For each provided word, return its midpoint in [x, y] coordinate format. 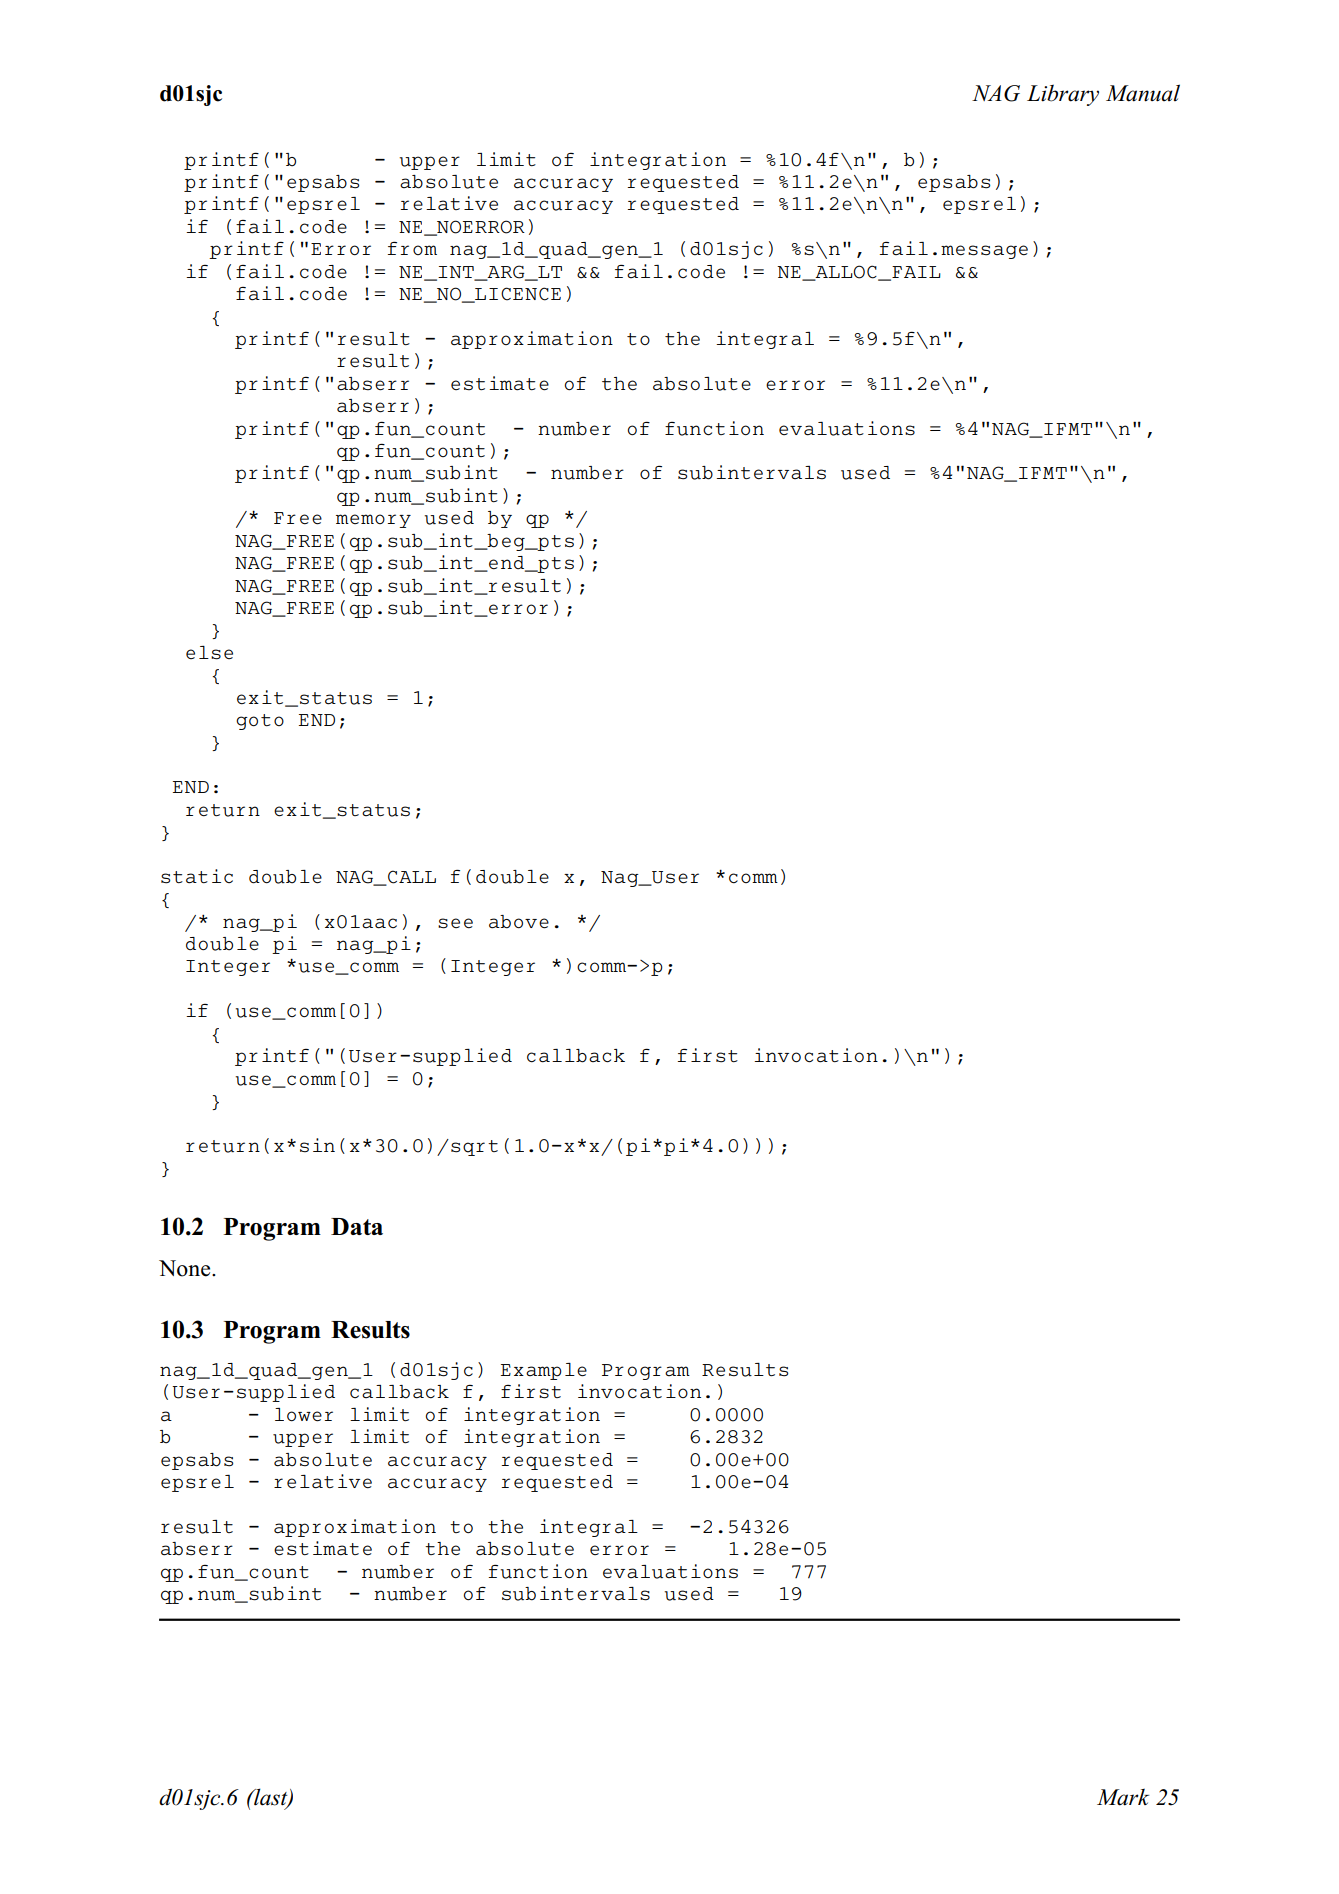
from [412, 248]
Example [544, 1371]
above [519, 922]
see [455, 923]
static [197, 876]
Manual [1143, 93]
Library [1063, 95]
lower [304, 1415]
